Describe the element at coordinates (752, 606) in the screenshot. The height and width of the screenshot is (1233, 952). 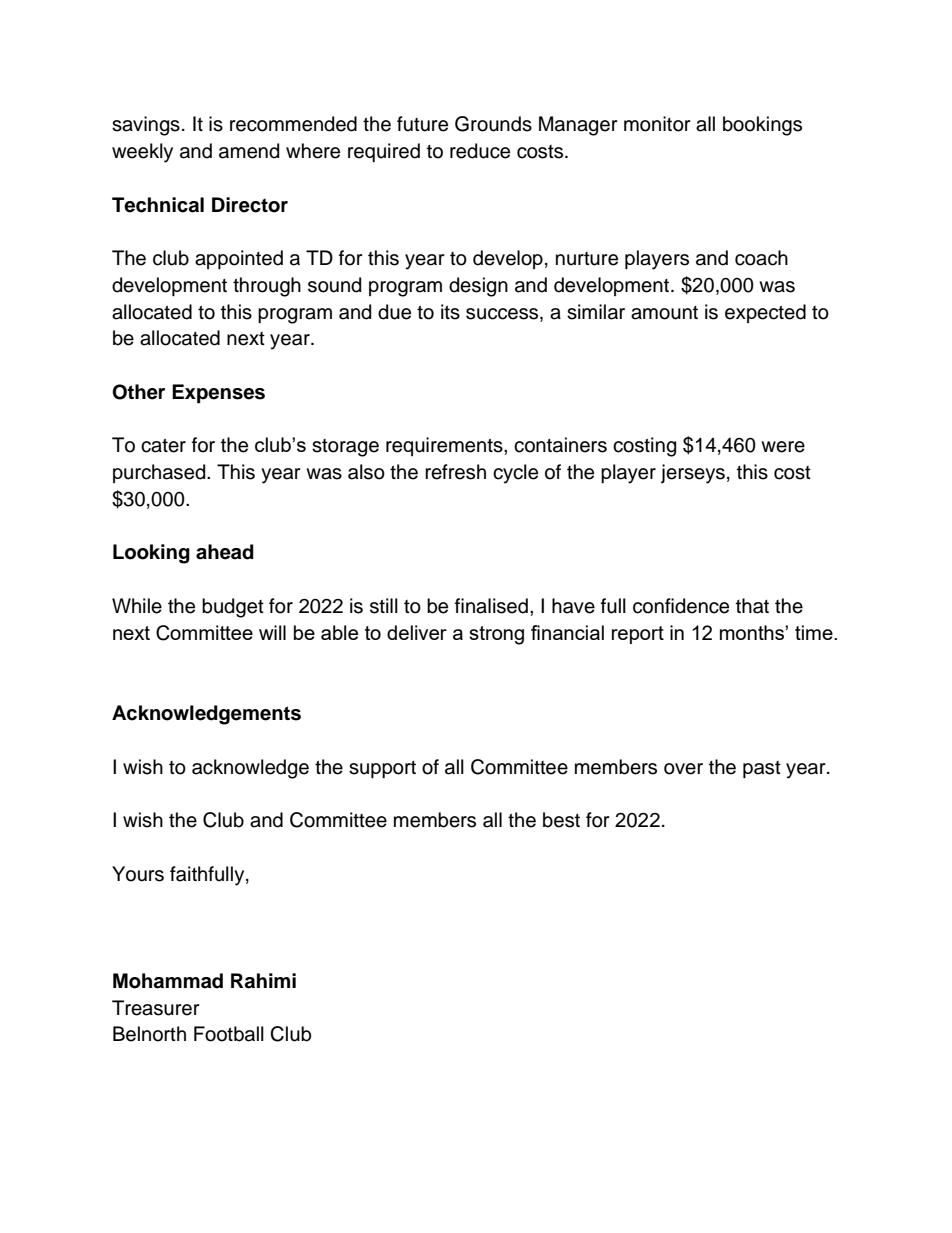
I see `that` at that location.
